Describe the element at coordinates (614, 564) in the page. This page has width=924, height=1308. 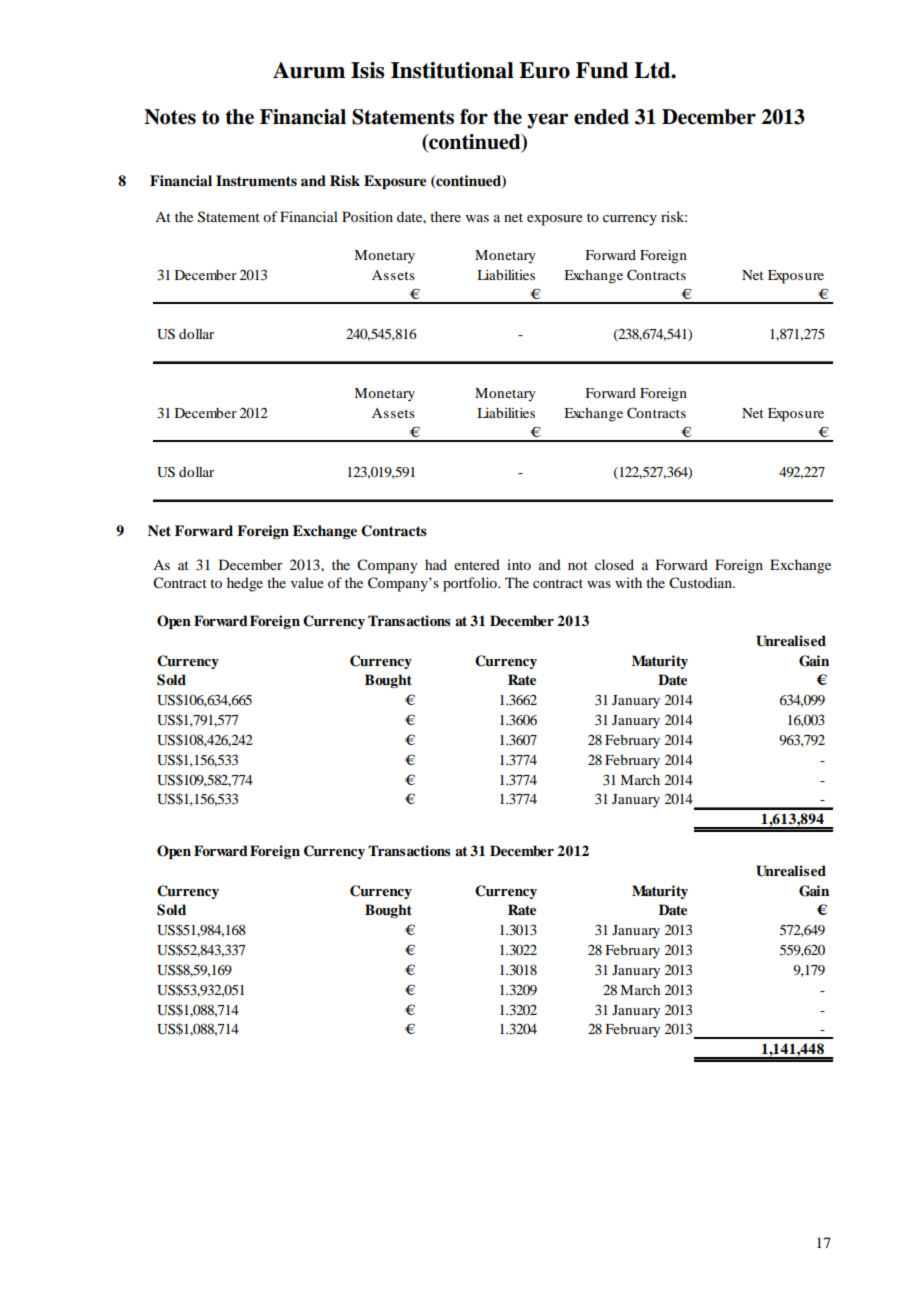
I see `closed` at that location.
